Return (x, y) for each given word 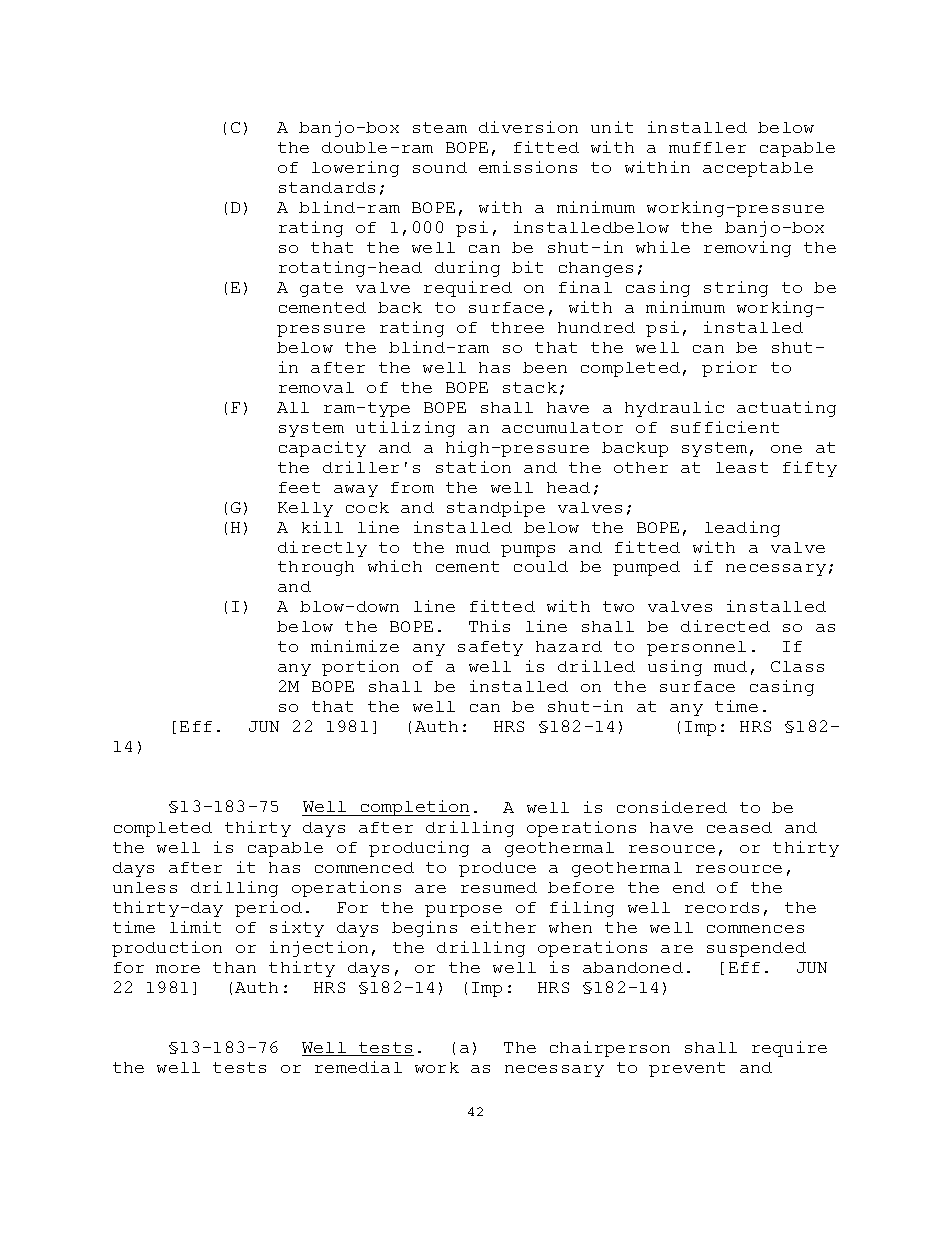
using (675, 668)
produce (497, 869)
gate (321, 289)
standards (327, 187)
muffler (707, 147)
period (268, 909)
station (473, 467)
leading (742, 529)
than (234, 967)
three (517, 327)
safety (490, 648)
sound (440, 167)
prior (729, 369)
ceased (739, 827)
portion (360, 668)
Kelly (305, 509)
